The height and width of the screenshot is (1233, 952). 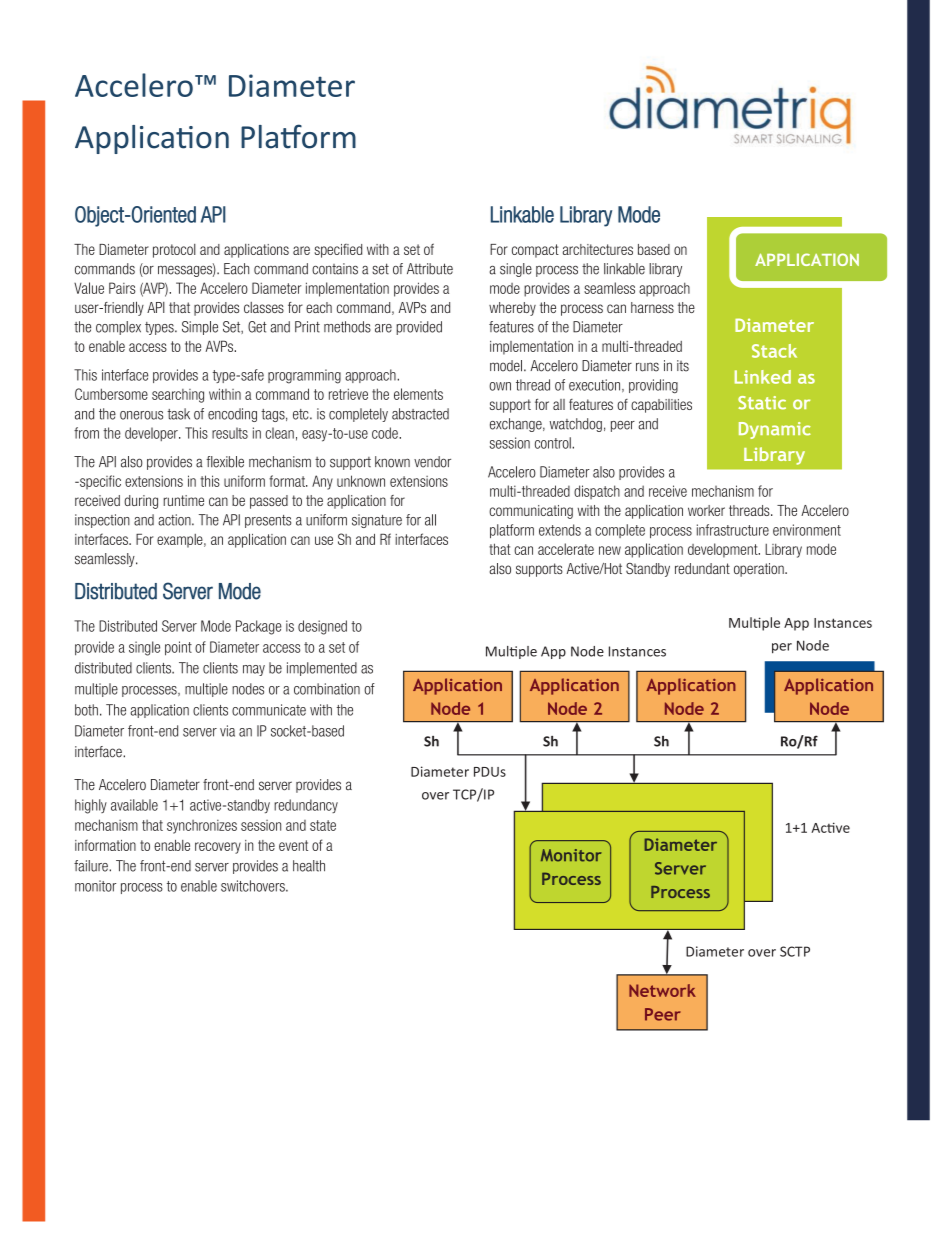 What do you see at coordinates (430, 269) in the screenshot?
I see `Attribute` at bounding box center [430, 269].
